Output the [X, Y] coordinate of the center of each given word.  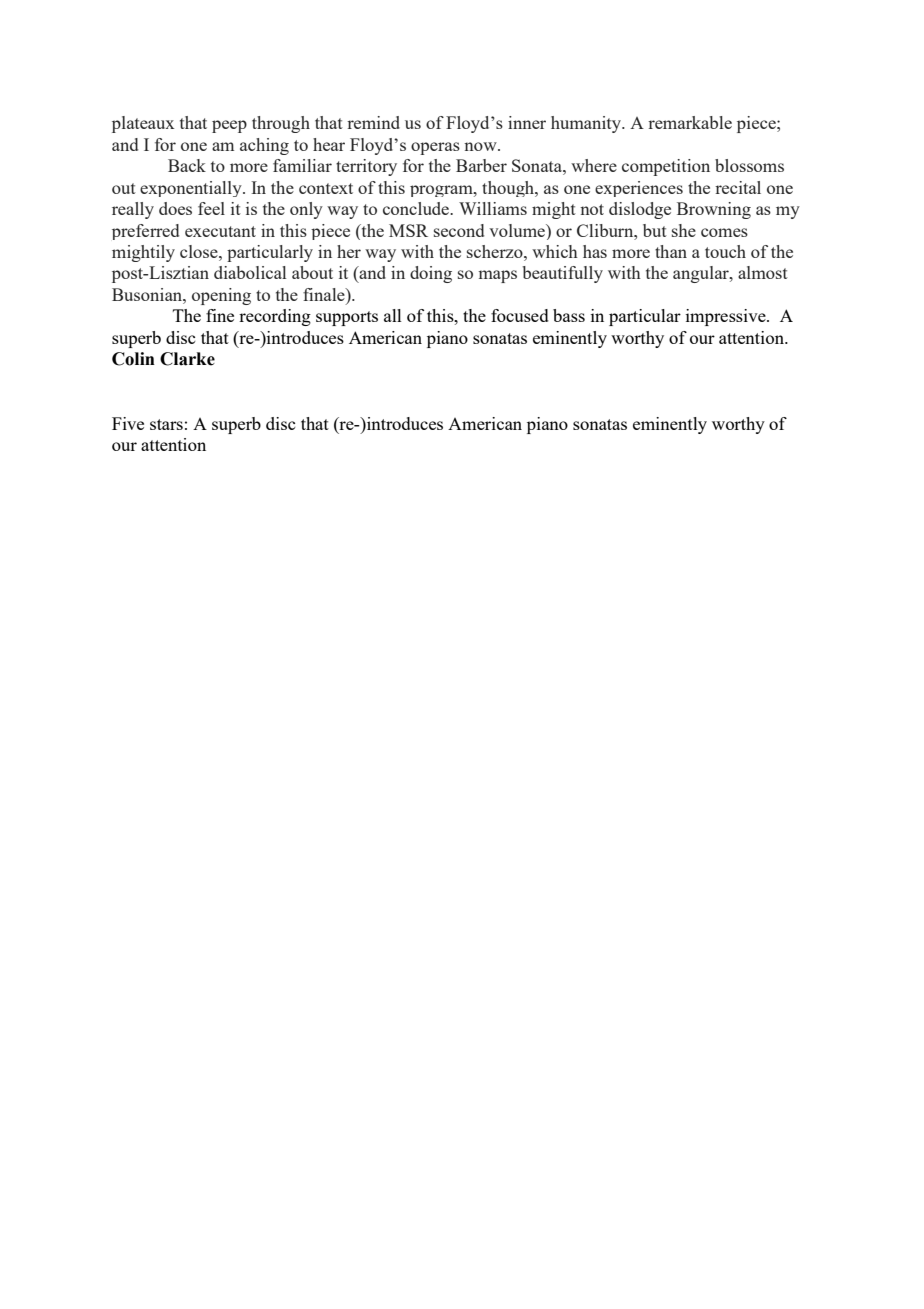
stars [166, 424]
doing [431, 274]
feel [211, 208]
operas [435, 148]
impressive [727, 317]
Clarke [187, 359]
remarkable [690, 122]
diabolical [250, 272]
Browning [714, 210]
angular [702, 274]
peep [229, 126]
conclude [417, 208]
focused [520, 315]
